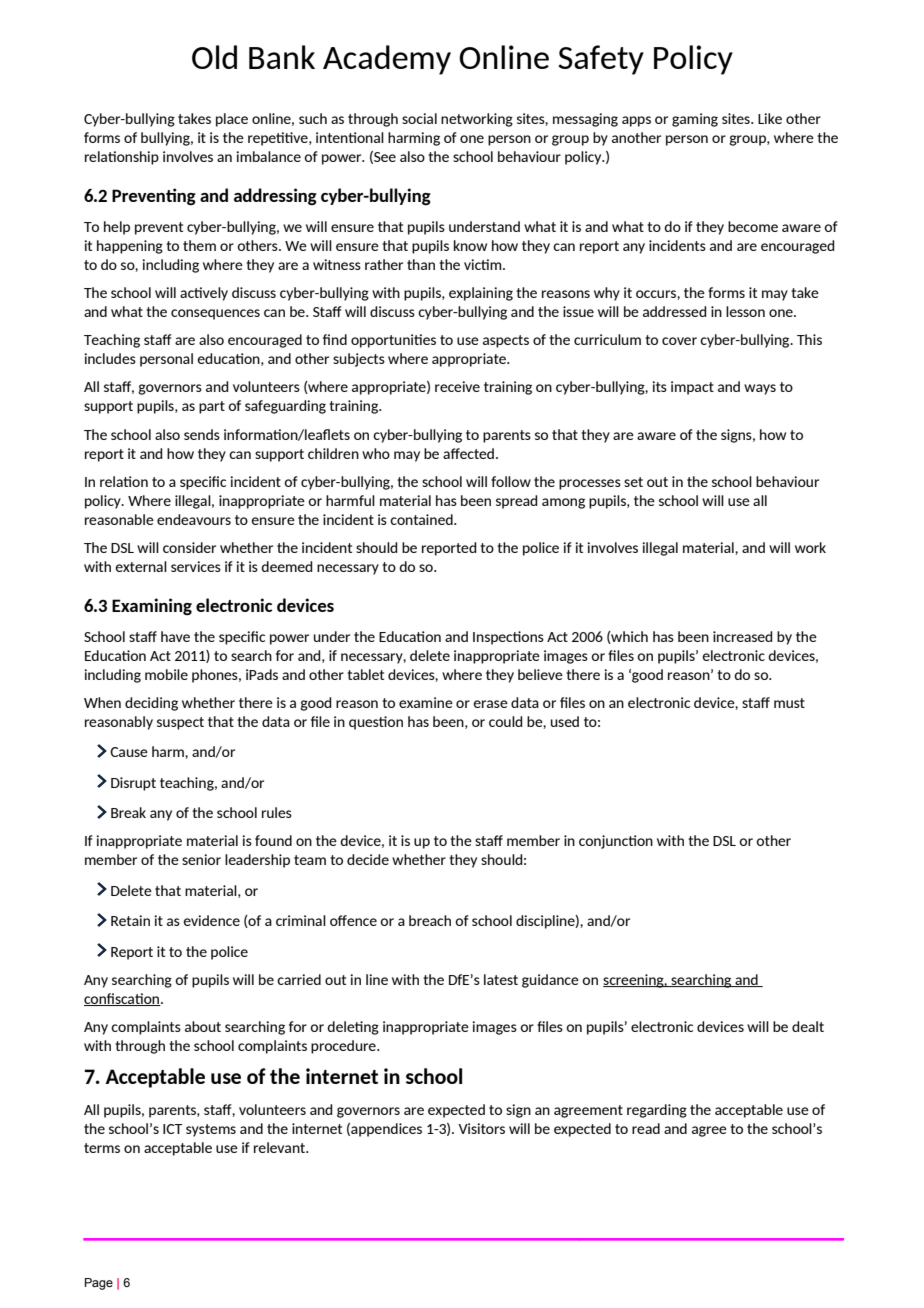 This screenshot has height=1308, width=924. I want to click on impact, so click(692, 388).
